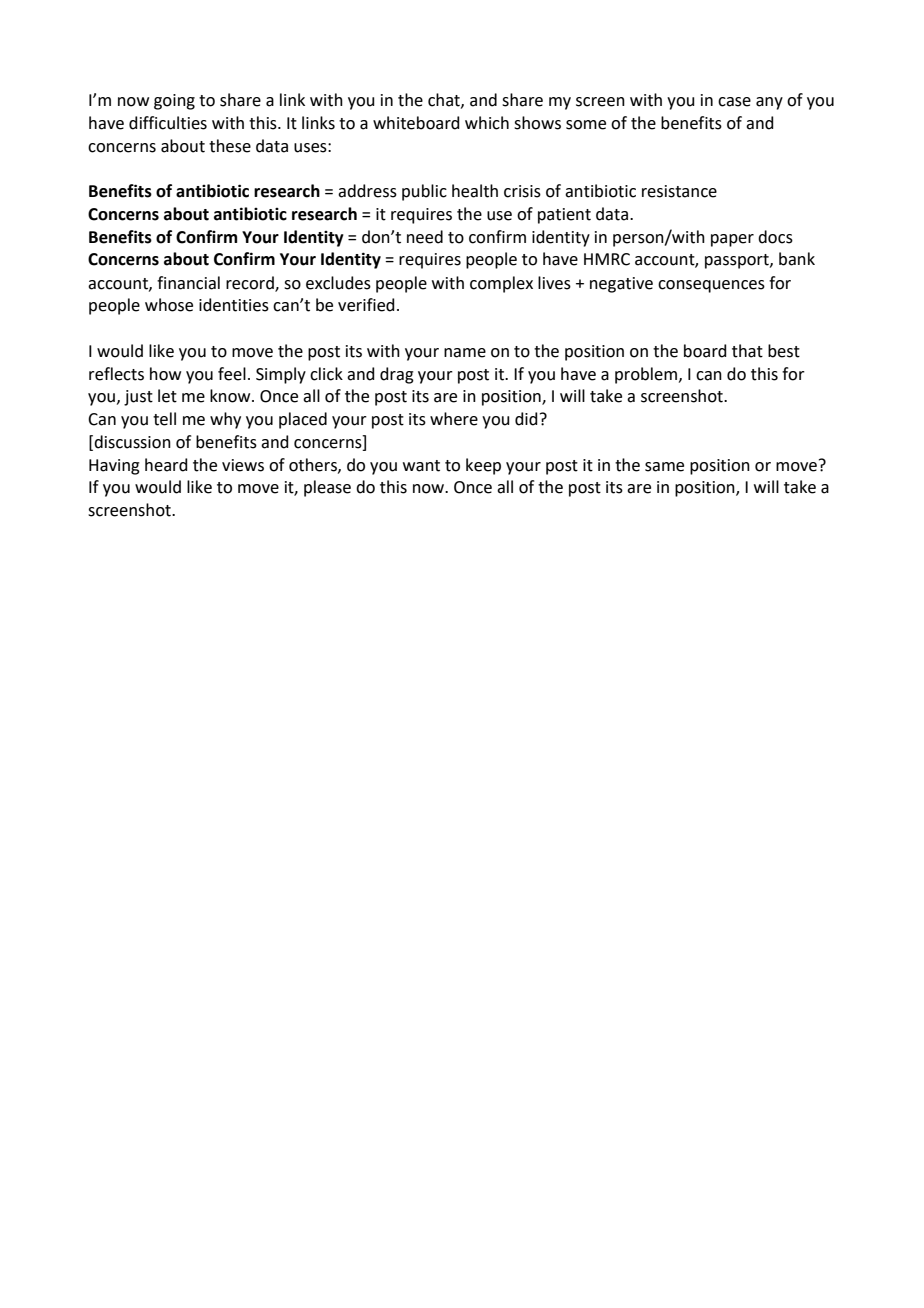  Describe the element at coordinates (167, 396) in the screenshot. I see `let` at that location.
